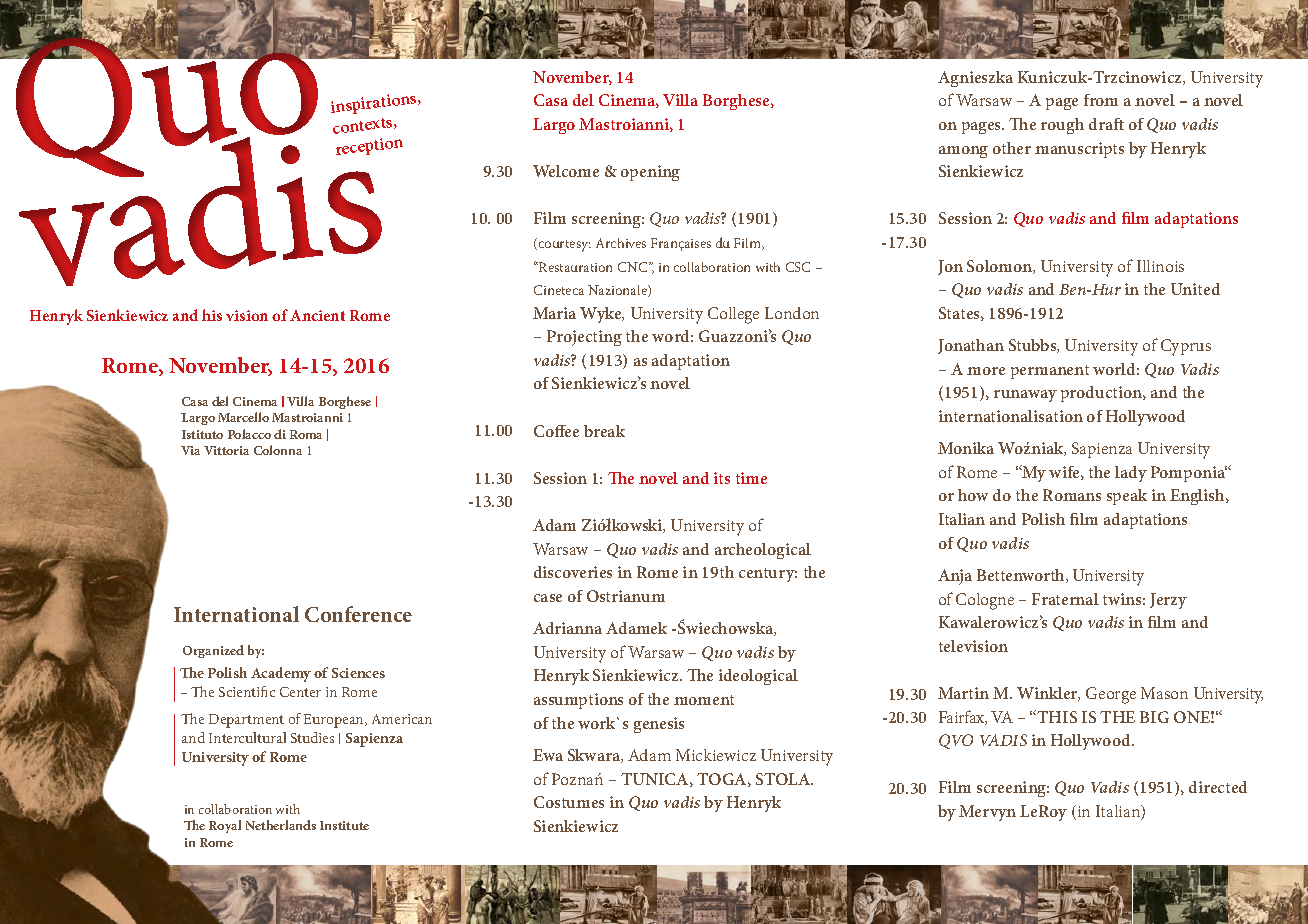 This image has height=924, width=1308. What do you see at coordinates (1131, 474) in the image?
I see `lady` at bounding box center [1131, 474].
